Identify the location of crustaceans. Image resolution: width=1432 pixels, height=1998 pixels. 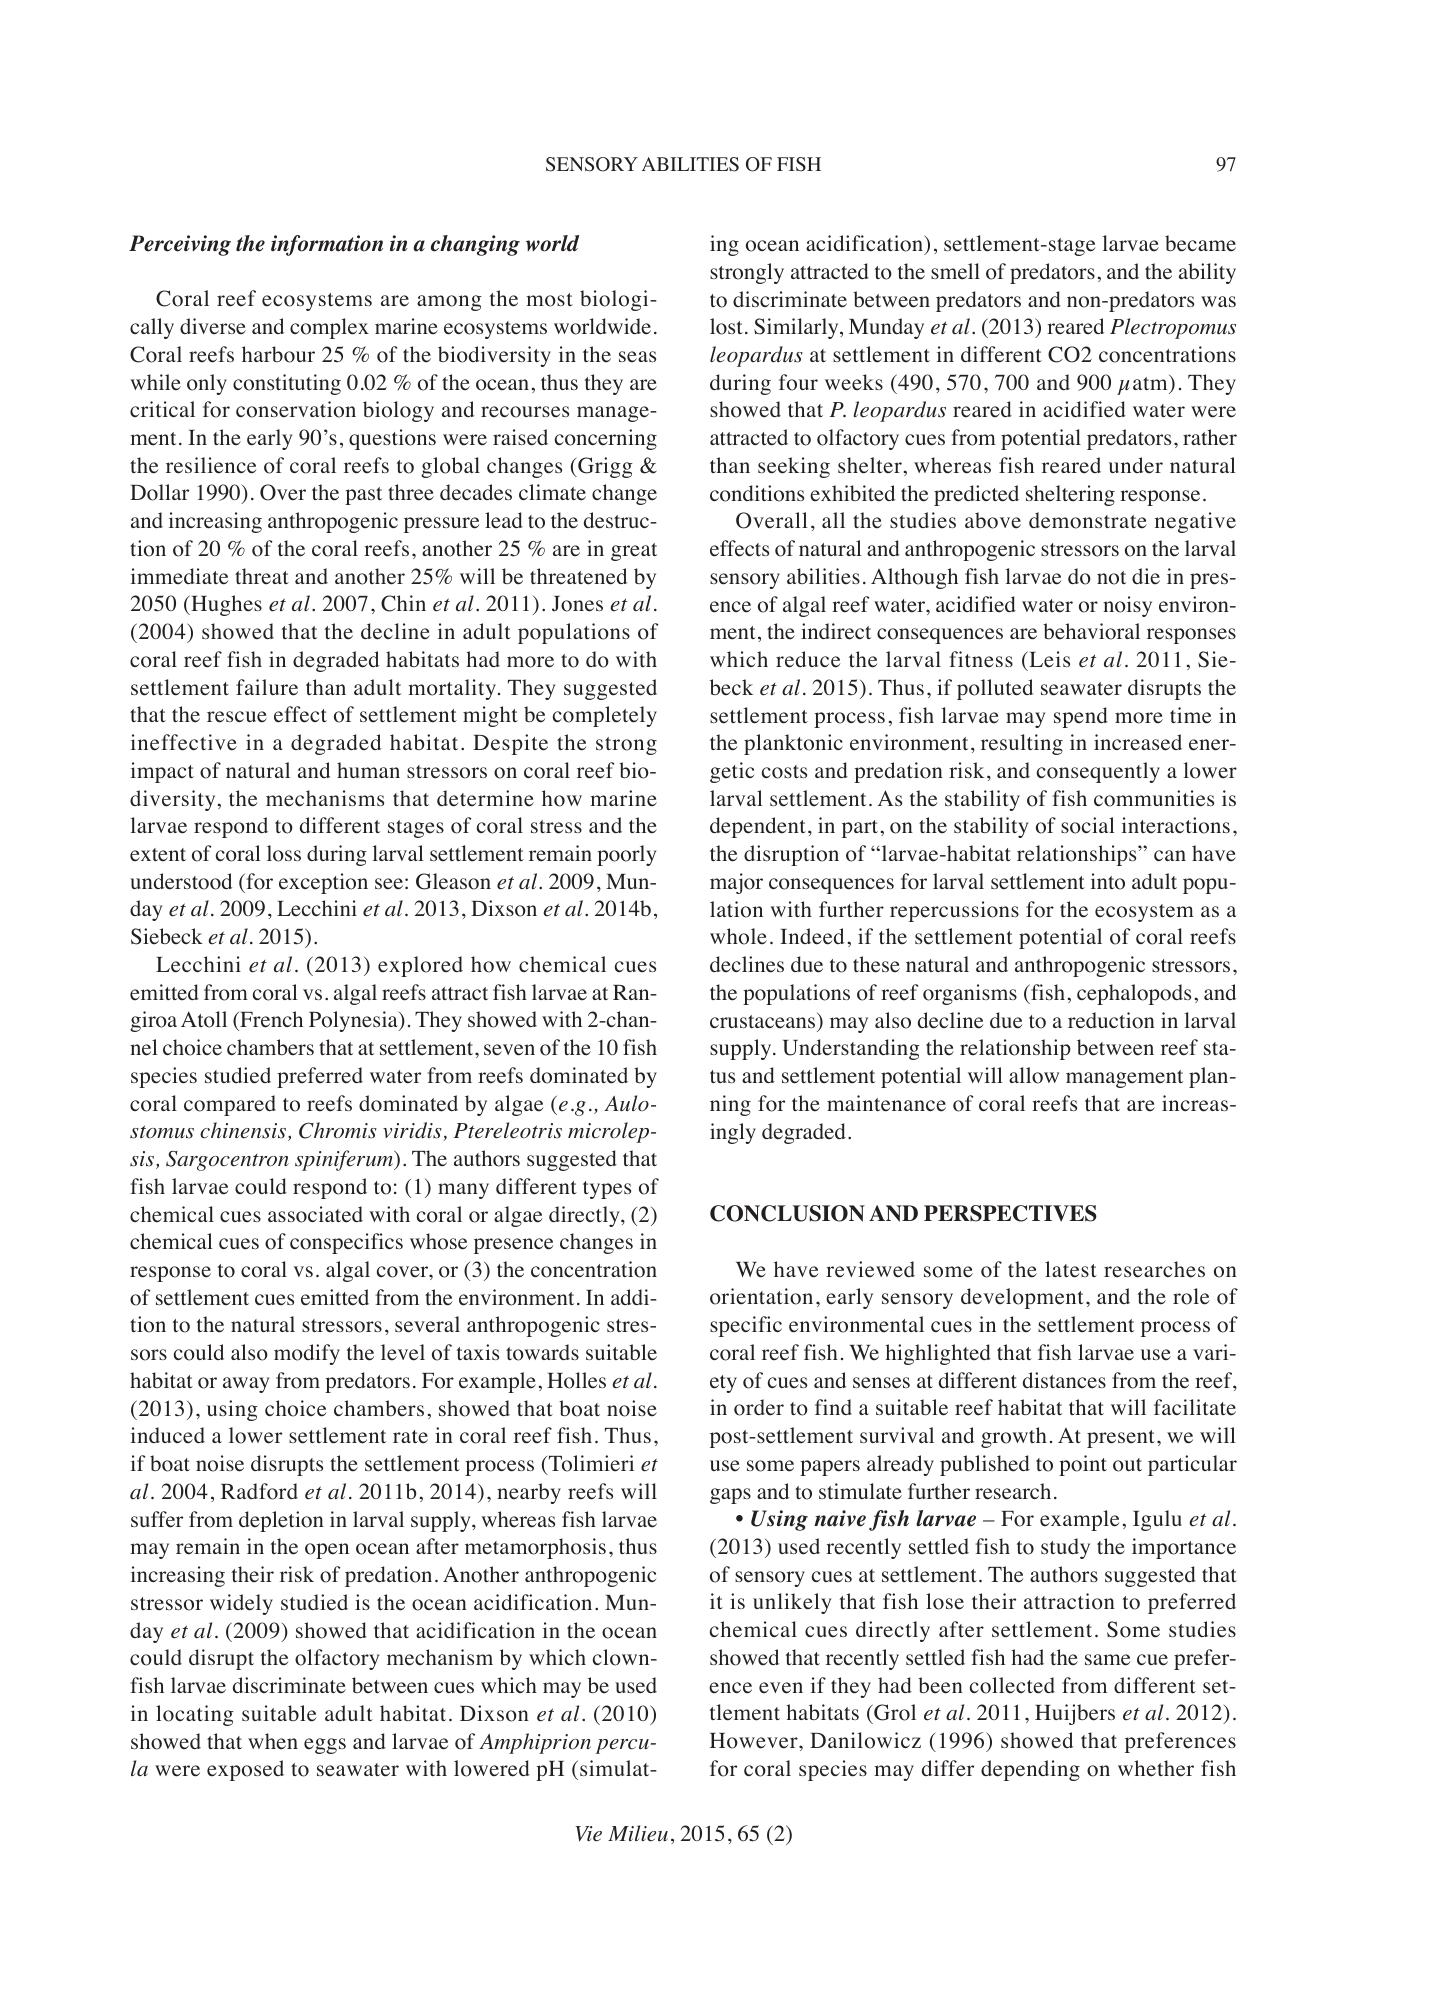
(764, 1021).
